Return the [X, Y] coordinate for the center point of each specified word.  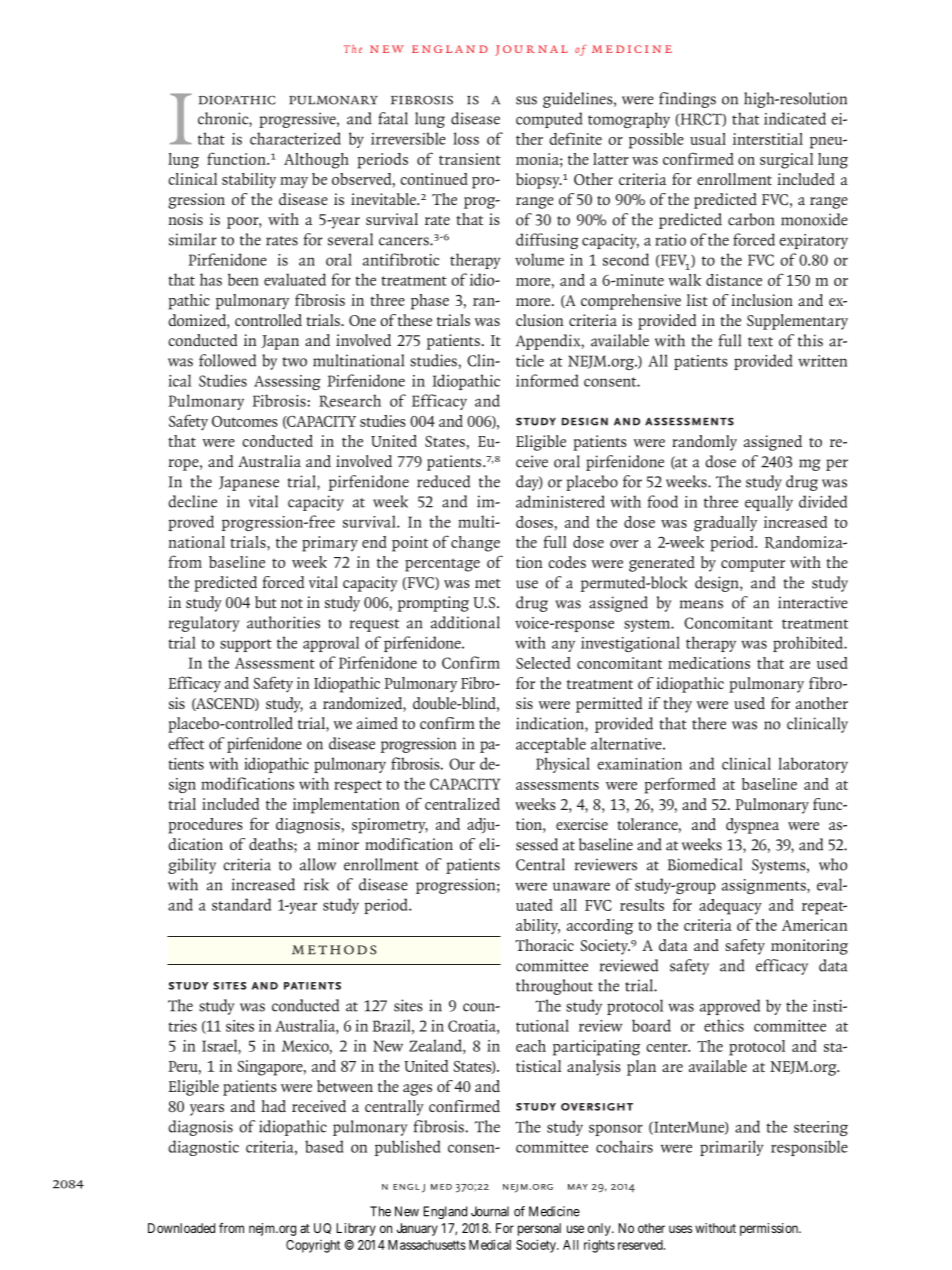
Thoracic [544, 945]
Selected [543, 663]
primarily [731, 1148]
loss [466, 138]
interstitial [768, 139]
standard [241, 904]
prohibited [809, 644]
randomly [704, 443]
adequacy [730, 907]
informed [547, 380]
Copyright [313, 1246]
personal [539, 1229]
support [246, 645]
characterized [295, 138]
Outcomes [245, 421]
